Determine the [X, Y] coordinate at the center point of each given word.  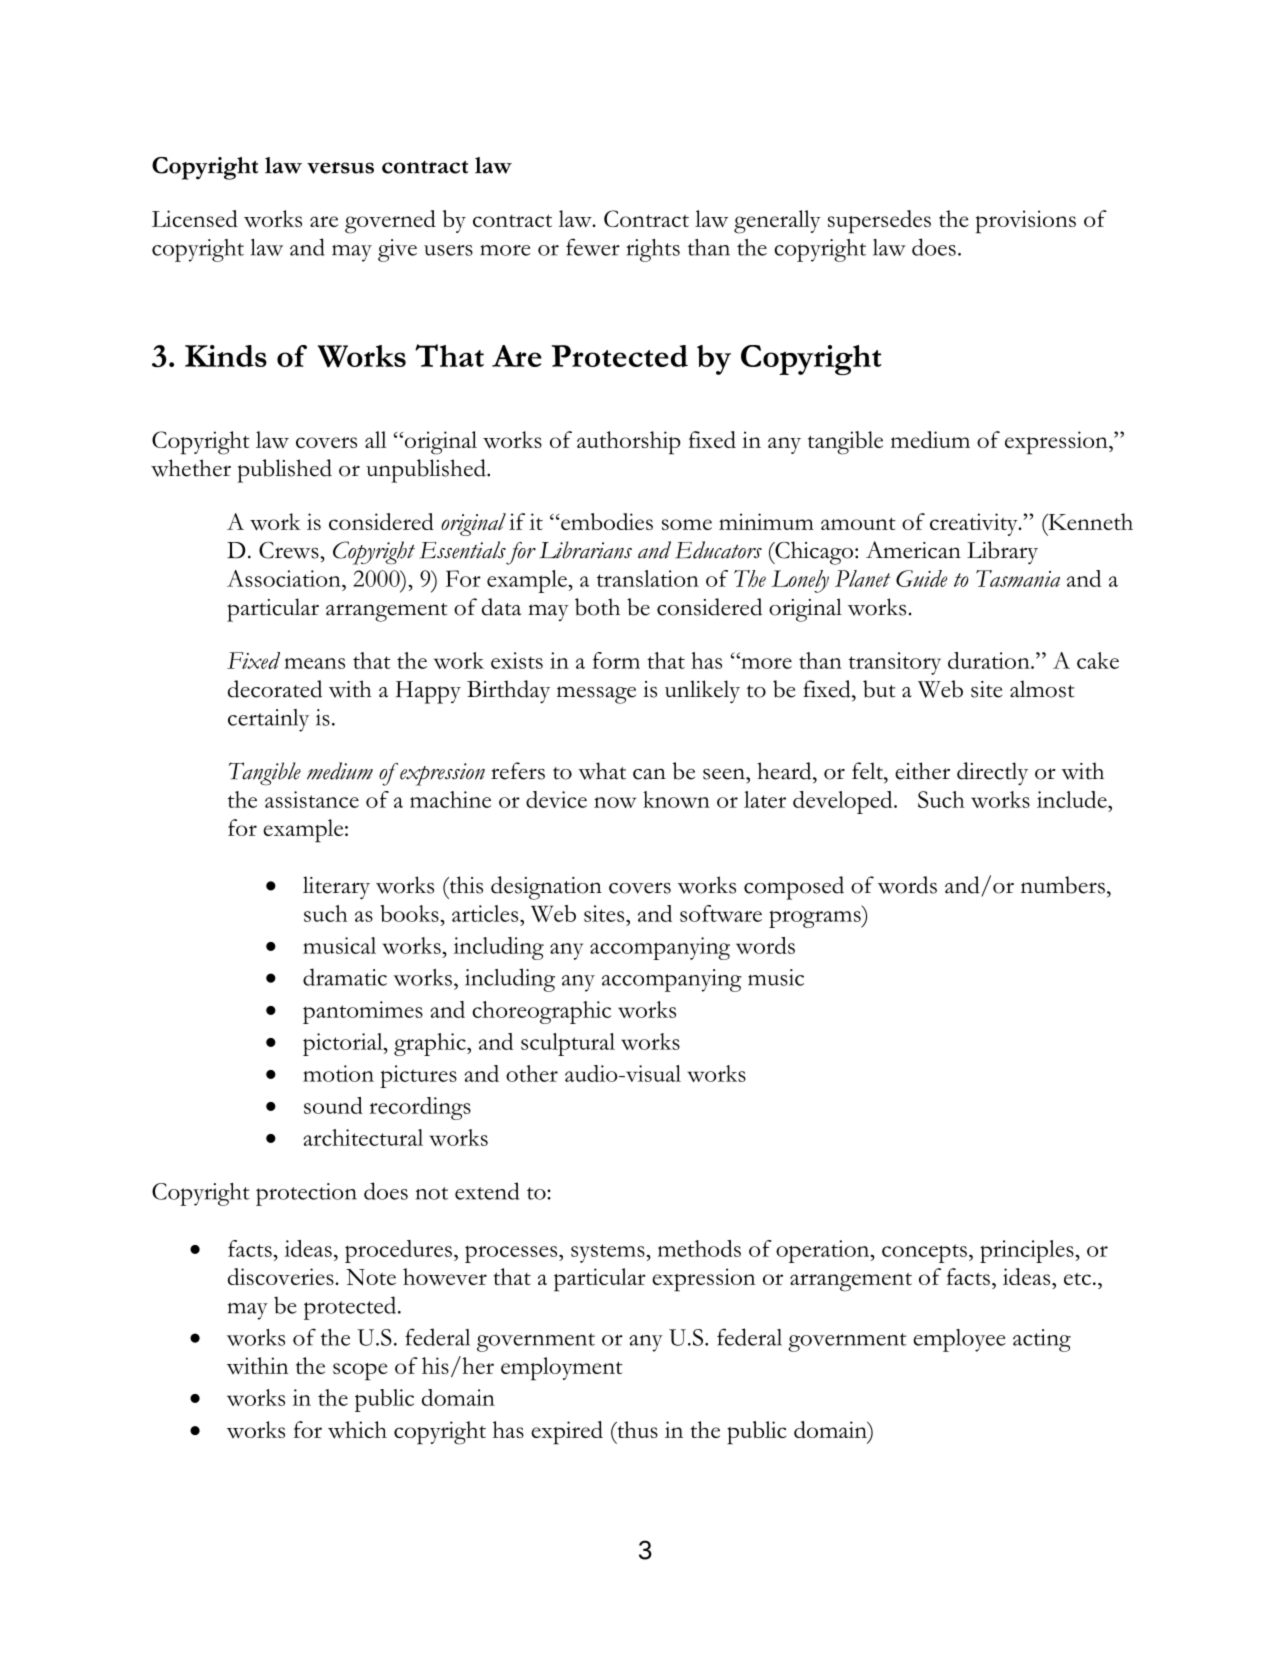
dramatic [345, 977]
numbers [1063, 885]
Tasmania [1018, 578]
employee [959, 1340]
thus [636, 1429]
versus [340, 168]
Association [285, 578]
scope [360, 1372]
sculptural [568, 1044]
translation [648, 578]
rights [653, 250]
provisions [1026, 222]
